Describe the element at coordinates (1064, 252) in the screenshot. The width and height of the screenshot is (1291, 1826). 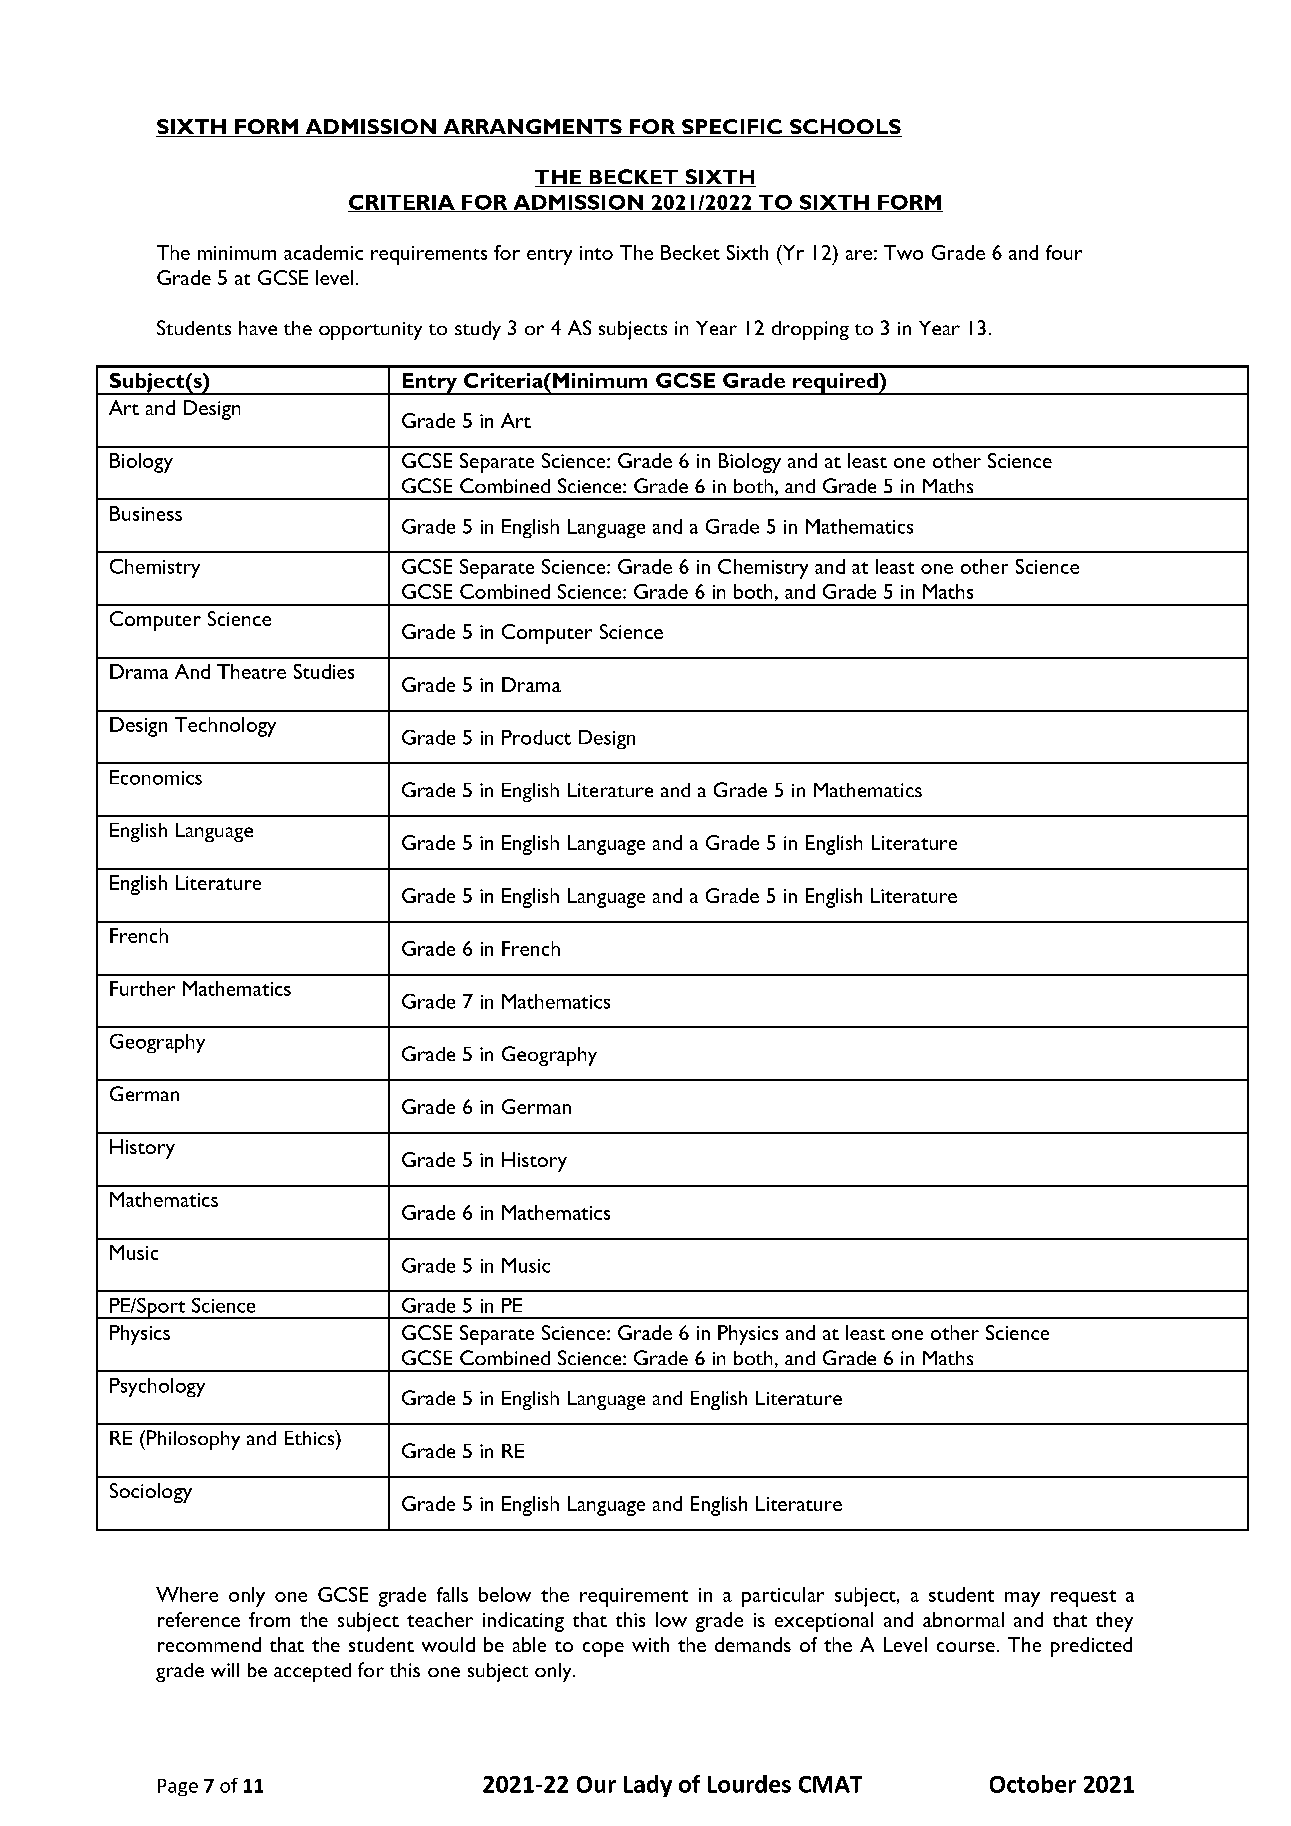
I see `four` at that location.
